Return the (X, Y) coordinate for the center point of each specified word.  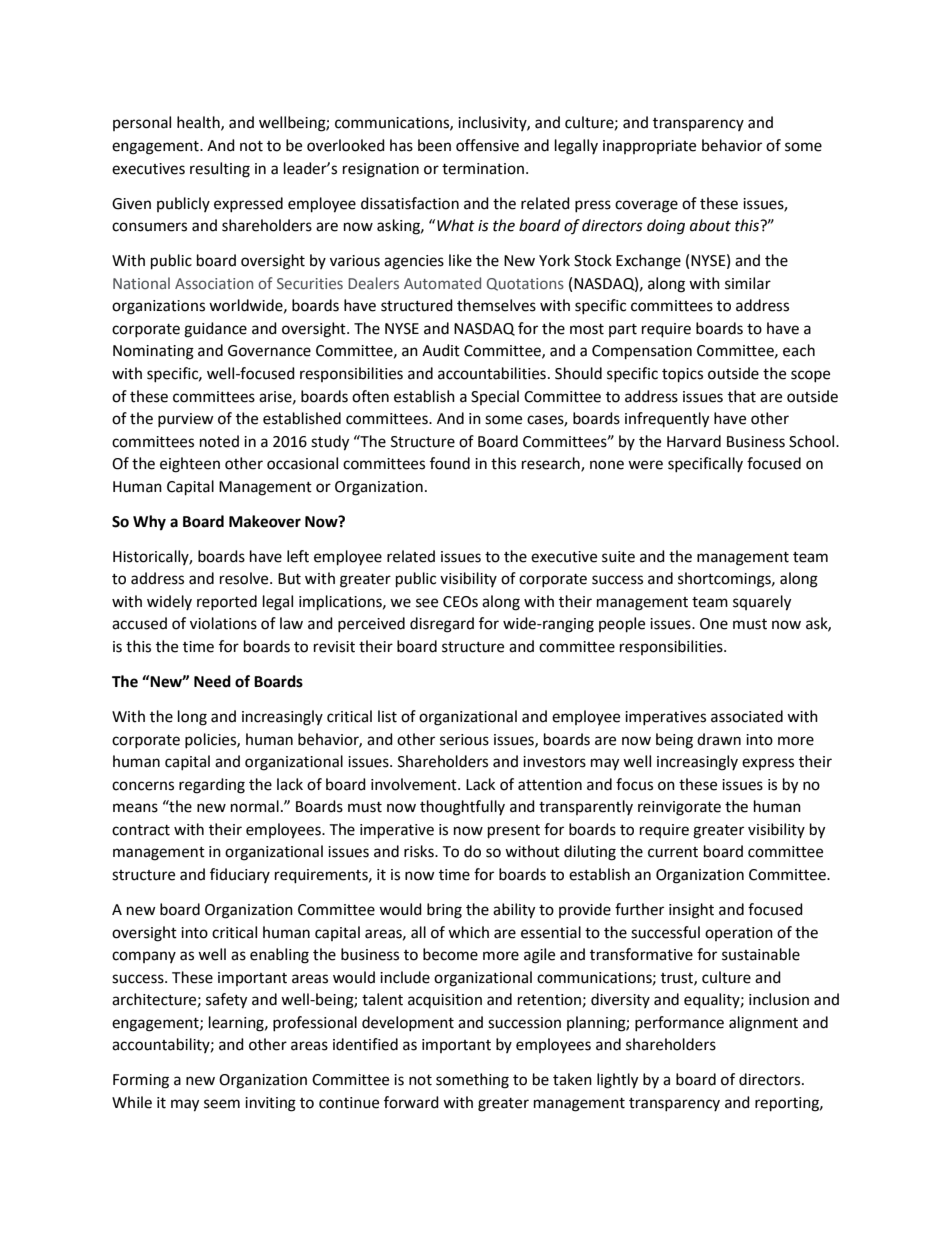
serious (464, 740)
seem (222, 1104)
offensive (487, 145)
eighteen (190, 465)
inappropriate (649, 147)
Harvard (694, 441)
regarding (212, 786)
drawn (719, 739)
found (450, 463)
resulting (220, 170)
